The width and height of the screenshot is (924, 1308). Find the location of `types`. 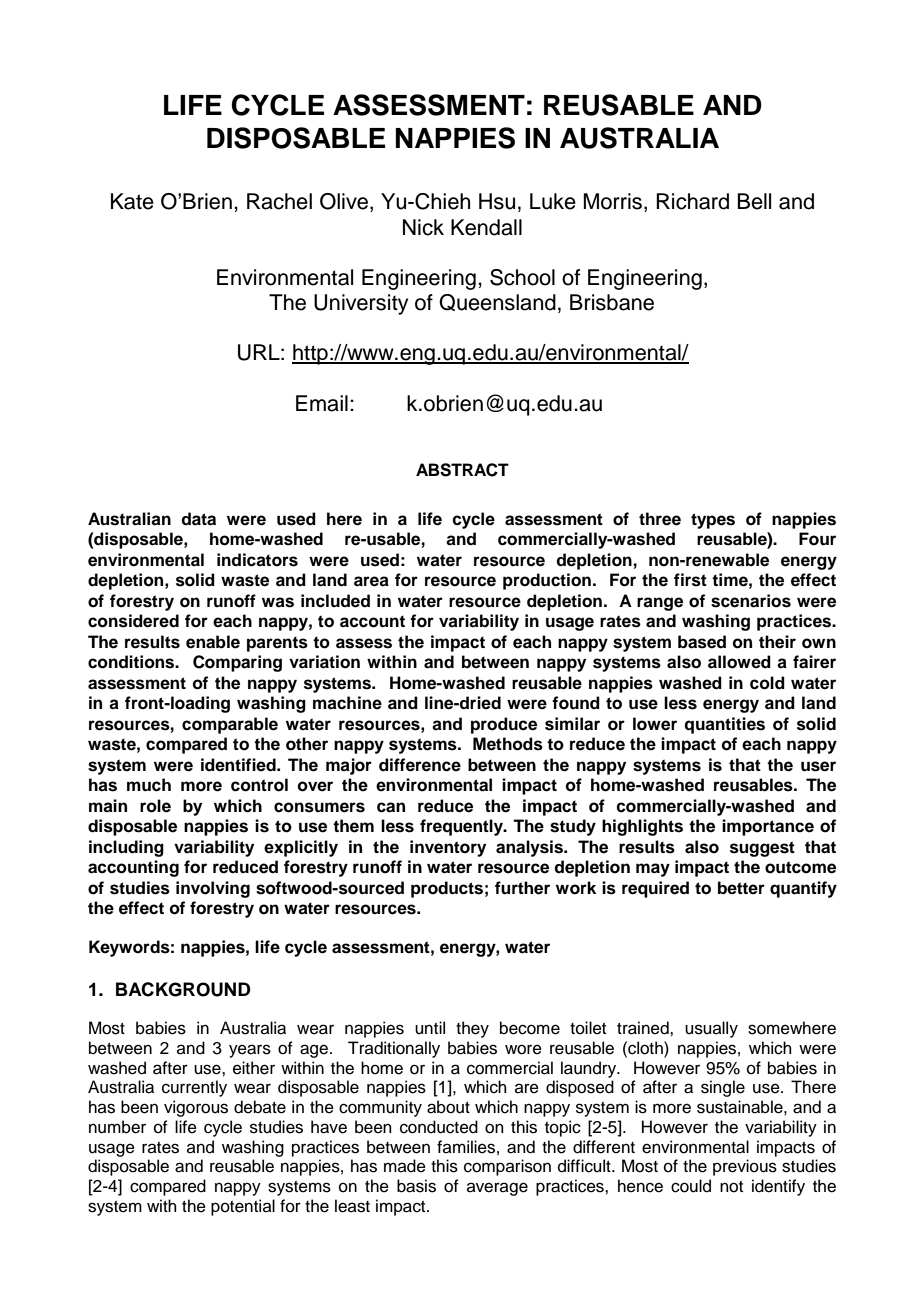

types is located at coordinates (713, 521).
